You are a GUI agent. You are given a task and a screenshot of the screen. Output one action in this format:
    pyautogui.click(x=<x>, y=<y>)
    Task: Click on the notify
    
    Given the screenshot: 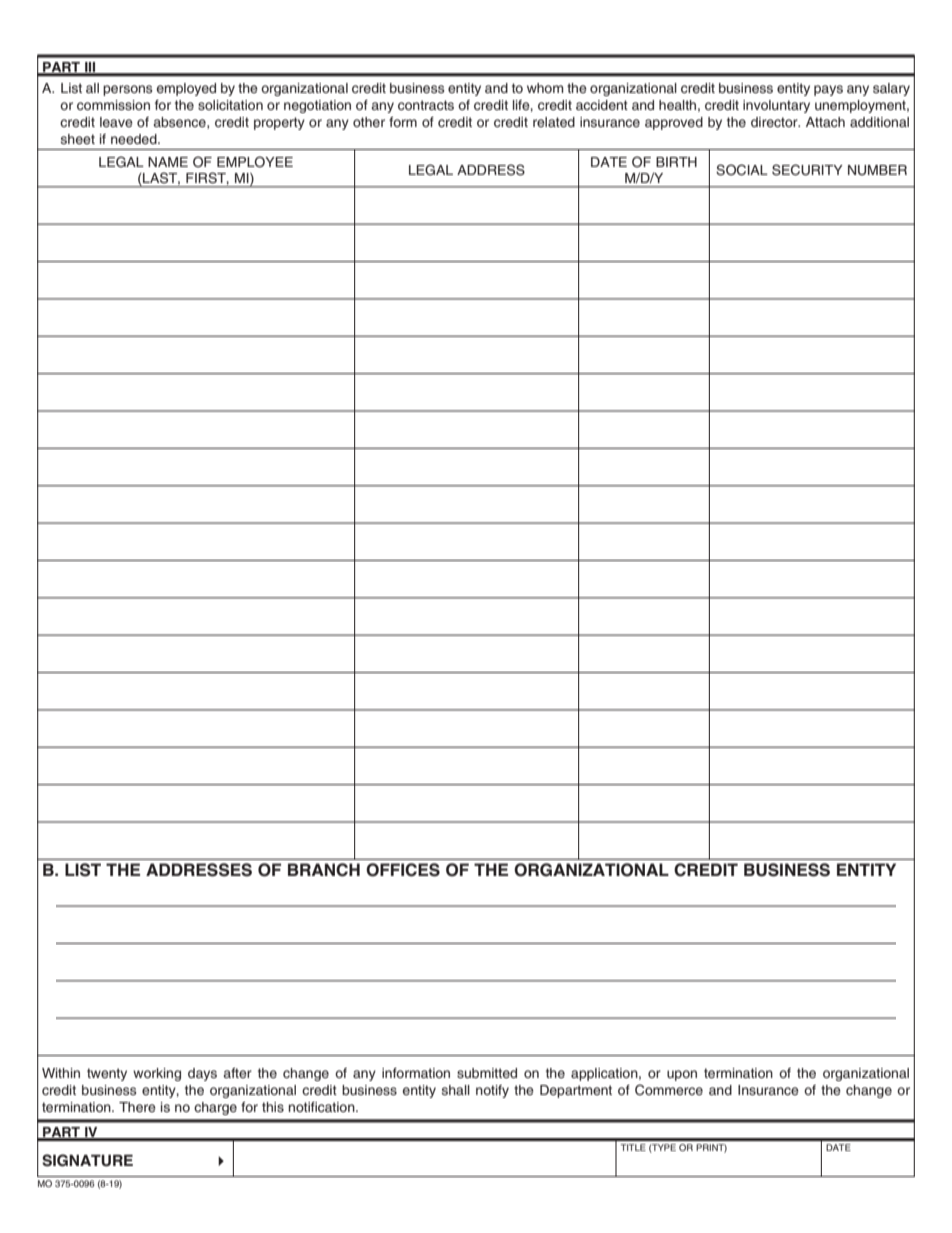 What is the action you would take?
    pyautogui.click(x=492, y=1091)
